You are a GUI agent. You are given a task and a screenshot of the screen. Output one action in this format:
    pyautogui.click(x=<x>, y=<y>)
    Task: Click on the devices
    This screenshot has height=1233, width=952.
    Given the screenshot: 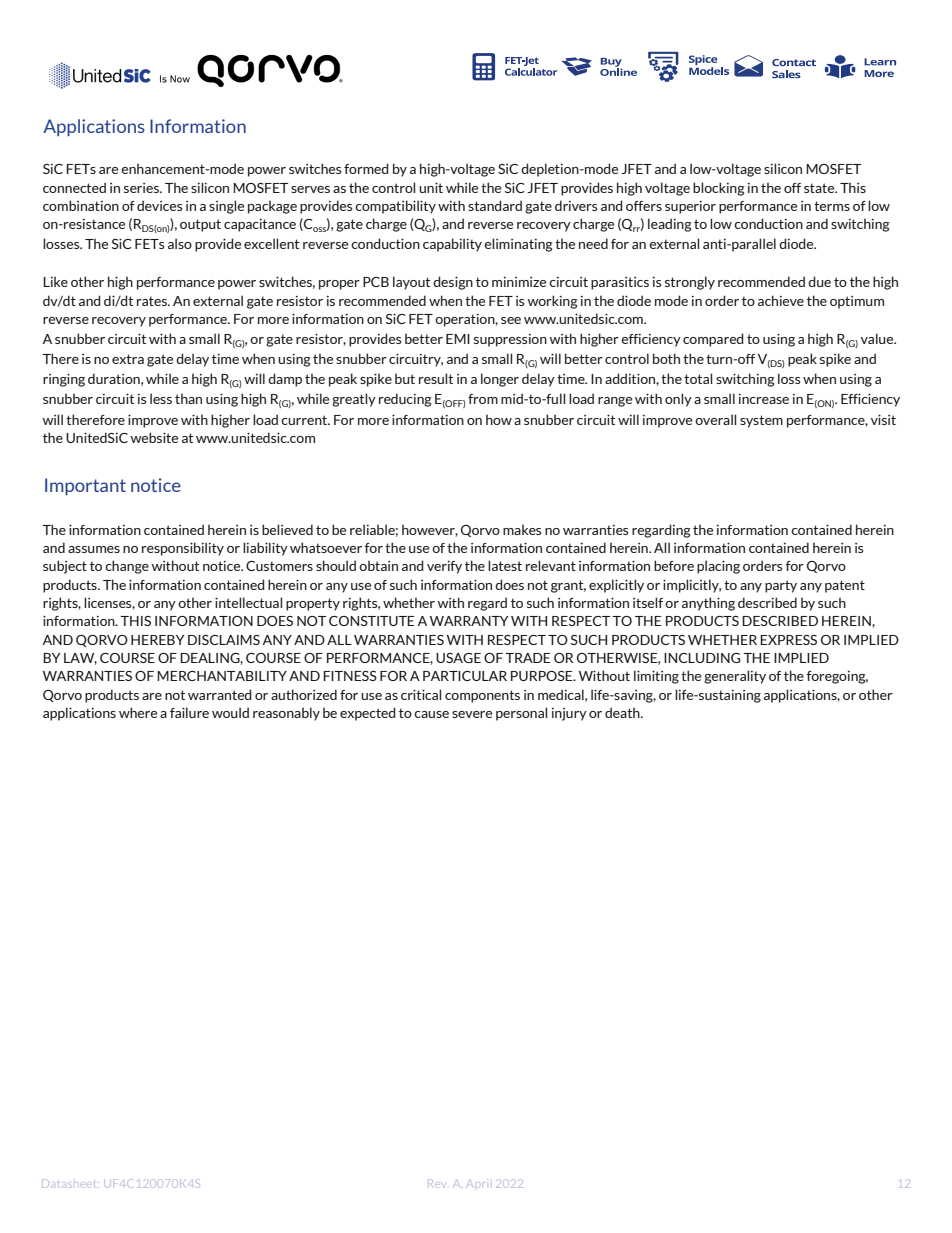 What is the action you would take?
    pyautogui.click(x=160, y=205)
